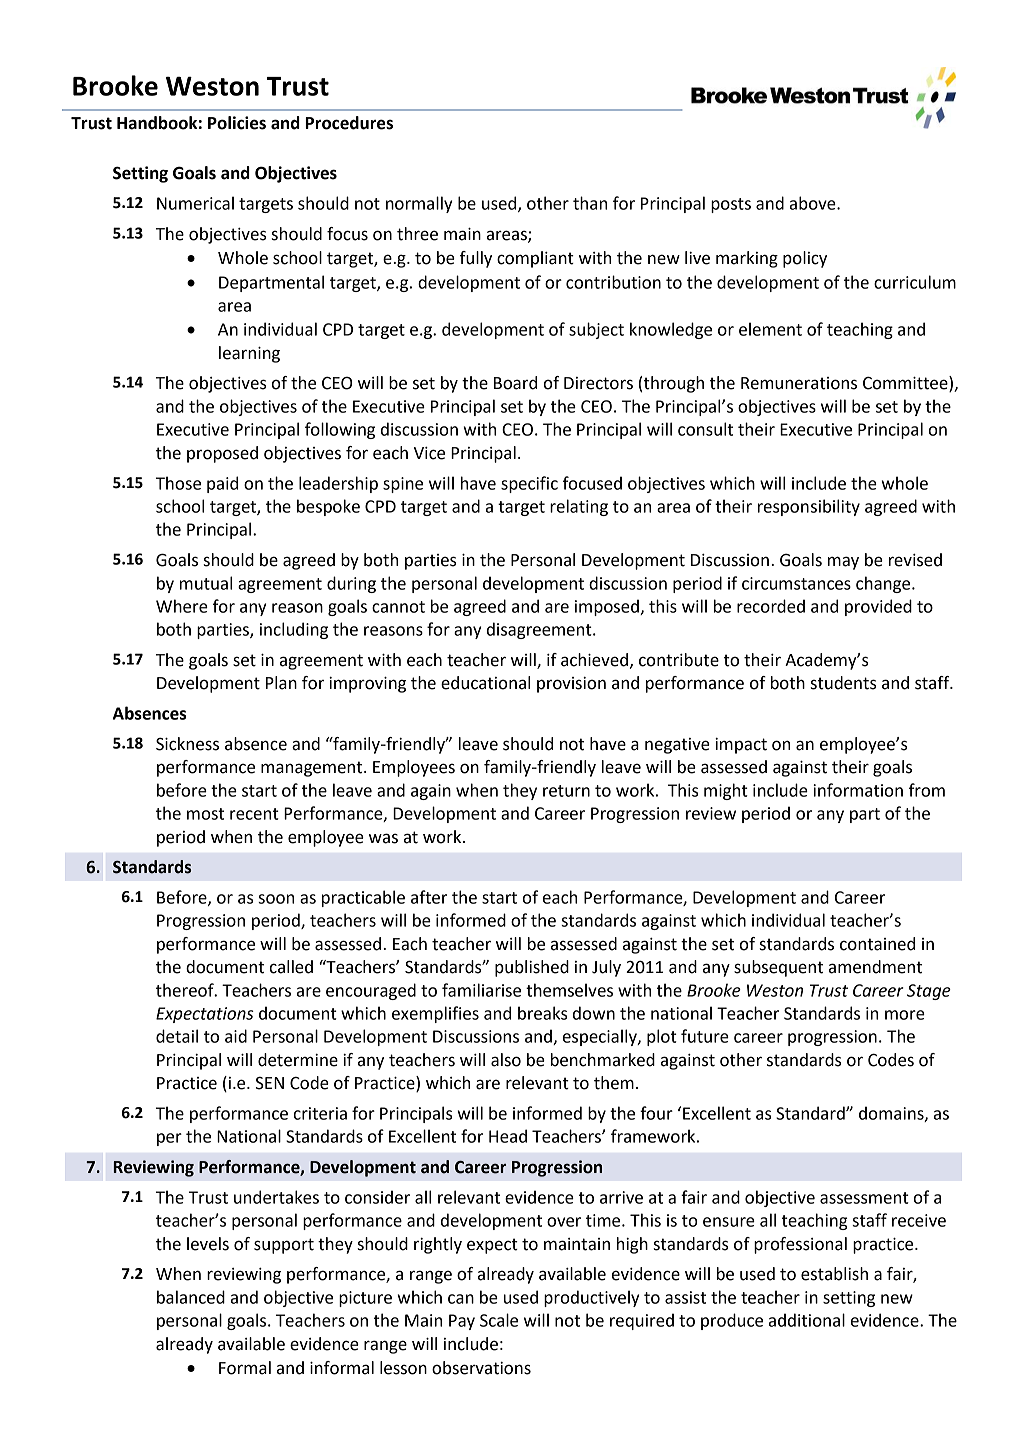 Image resolution: width=1027 pixels, height=1453 pixels. I want to click on than, so click(590, 203).
